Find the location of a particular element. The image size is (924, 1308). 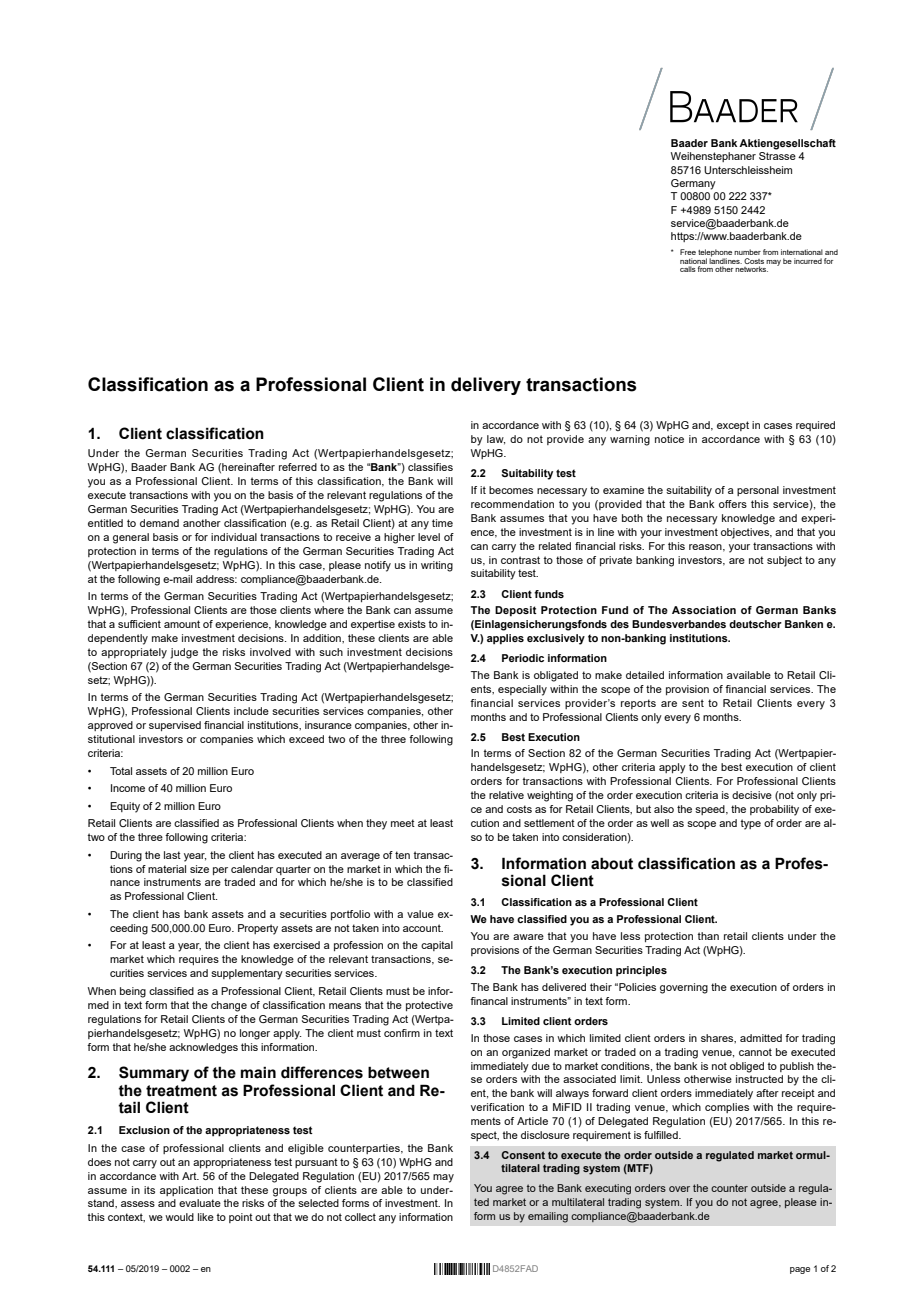

referred is located at coordinates (298, 467).
